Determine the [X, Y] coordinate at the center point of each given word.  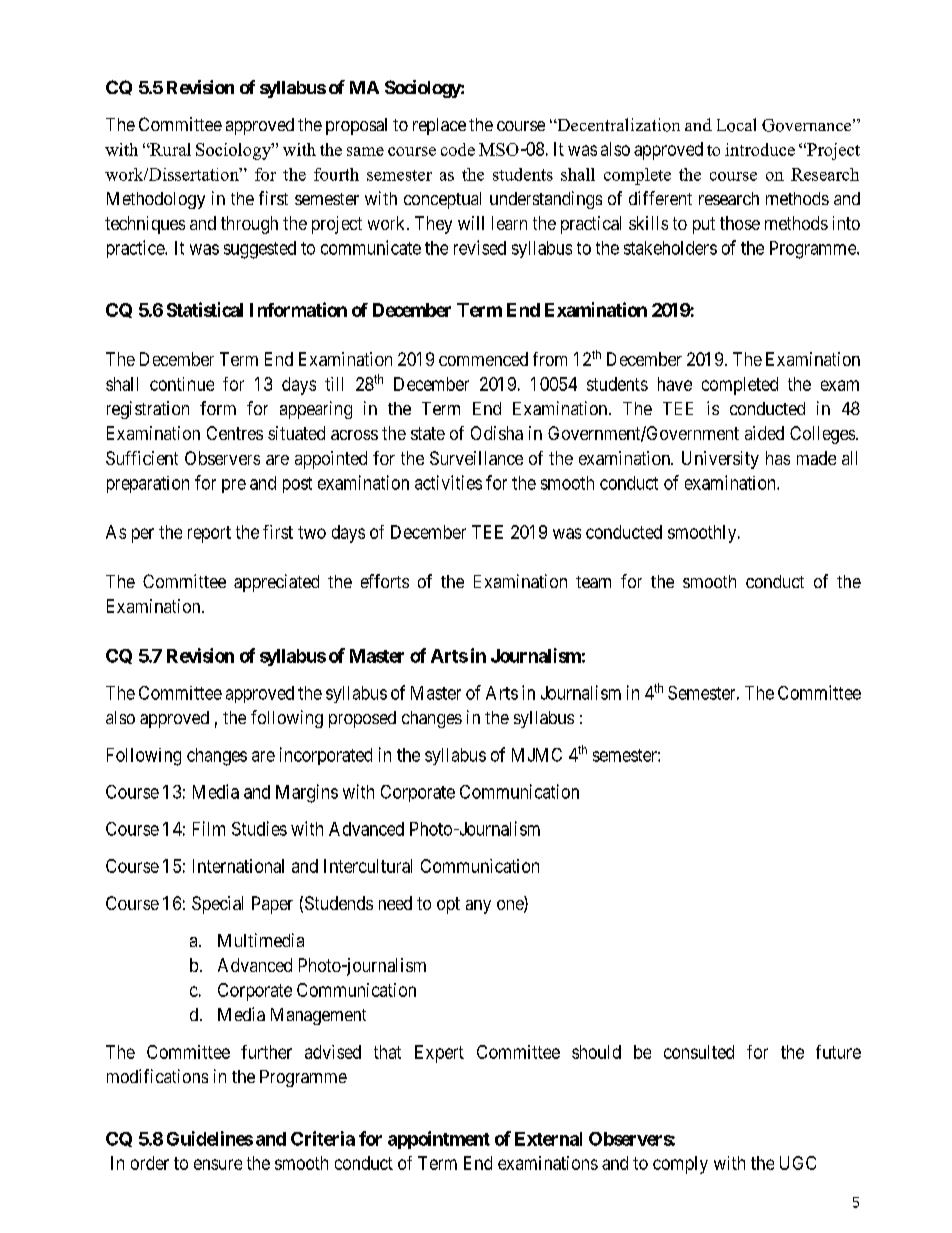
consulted [699, 1052]
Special [217, 905]
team [593, 582]
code [458, 149]
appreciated [276, 583]
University [720, 460]
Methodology [156, 200]
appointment [439, 1140]
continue [182, 384]
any [478, 907]
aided [764, 433]
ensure [218, 1164]
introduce [760, 149]
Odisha [497, 433]
